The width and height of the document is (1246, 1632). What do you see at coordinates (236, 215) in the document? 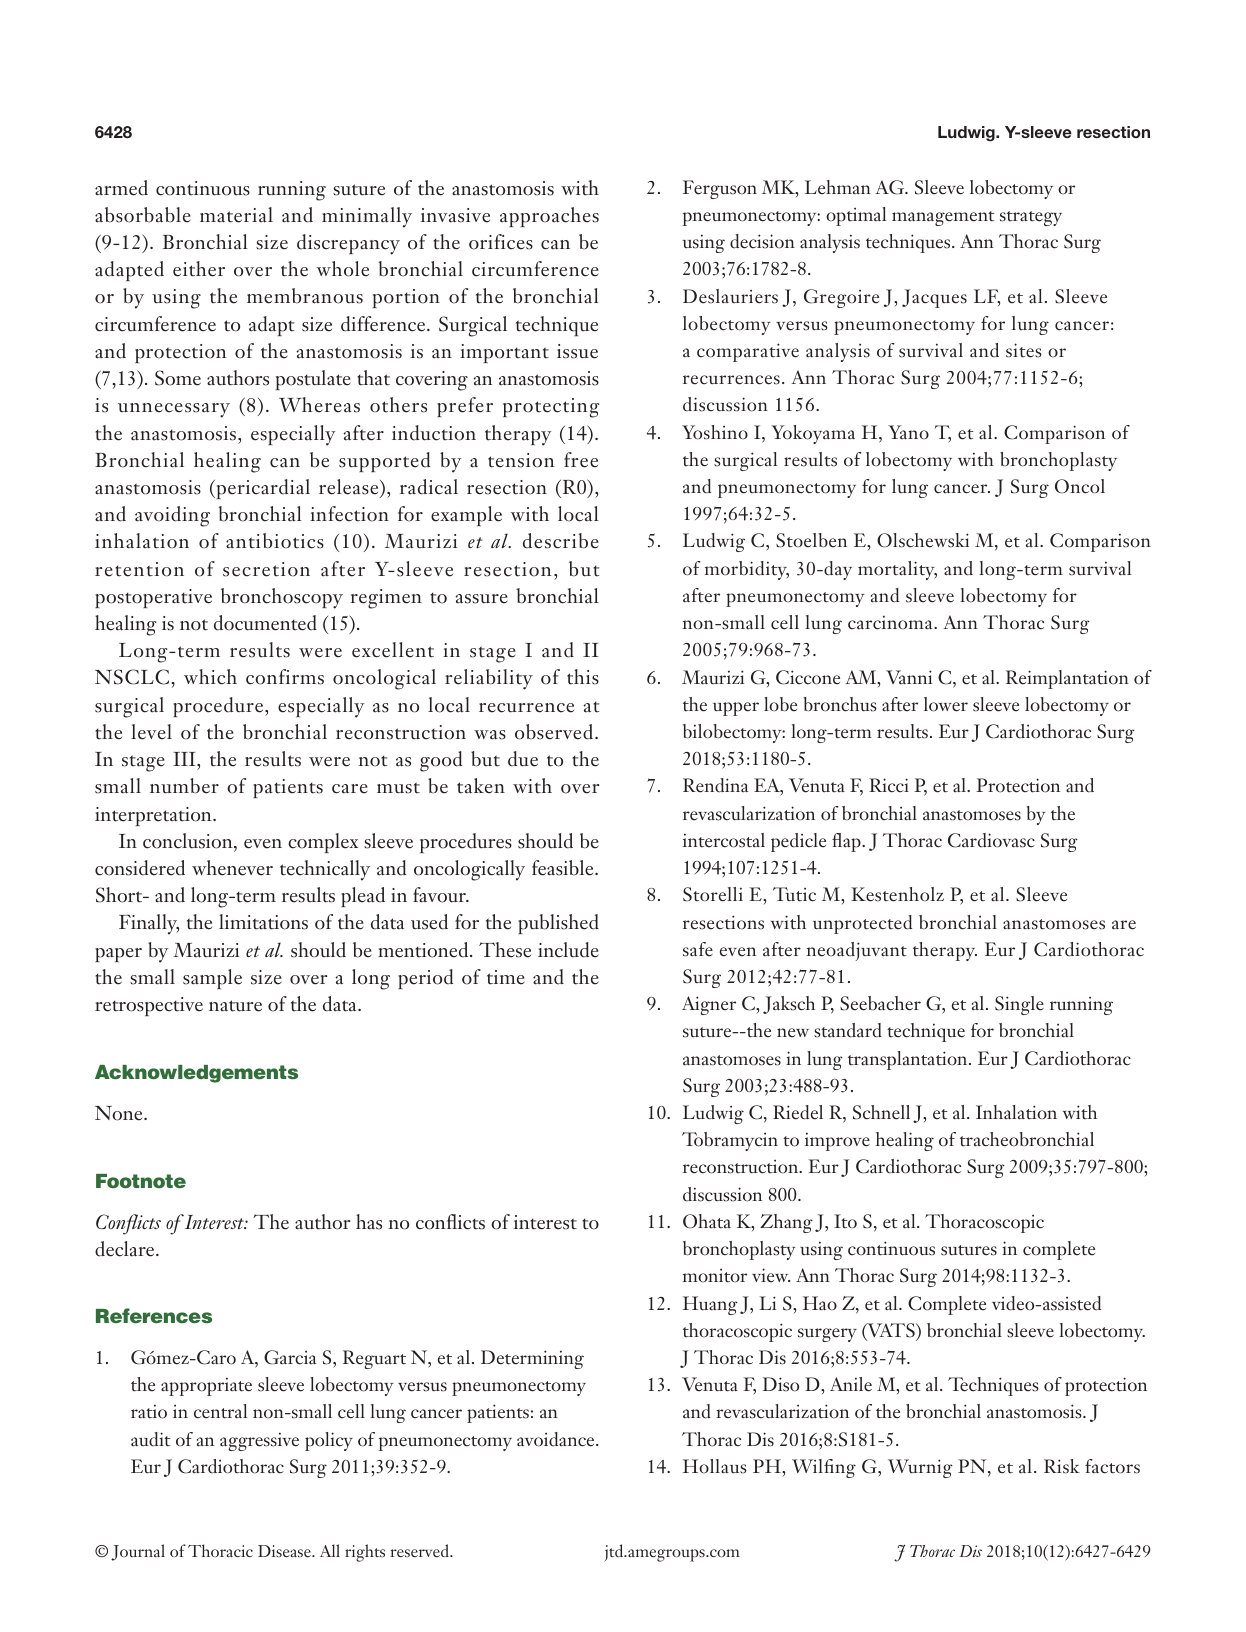
I see `material` at bounding box center [236, 215].
